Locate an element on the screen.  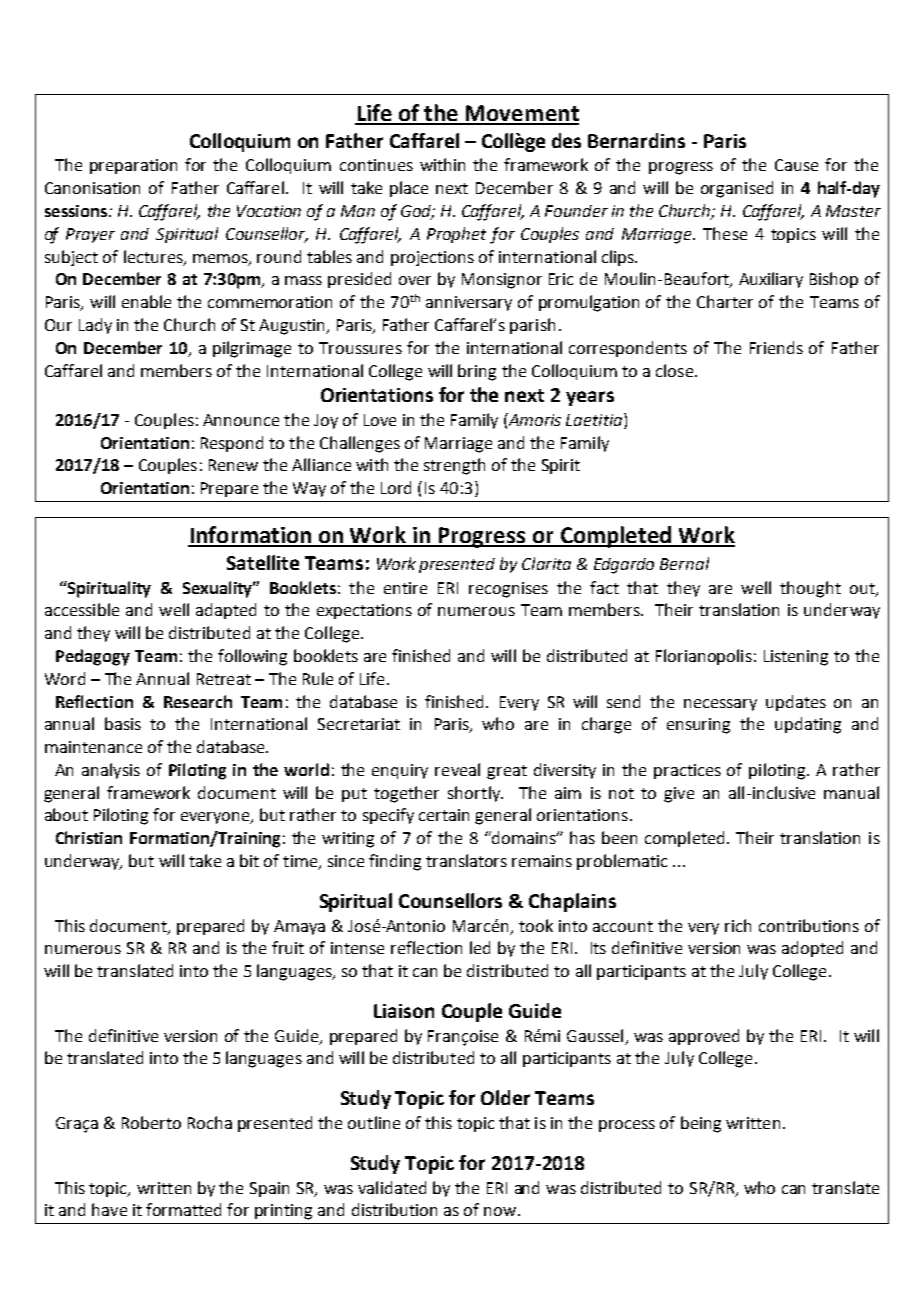
Research is located at coordinates (198, 701).
